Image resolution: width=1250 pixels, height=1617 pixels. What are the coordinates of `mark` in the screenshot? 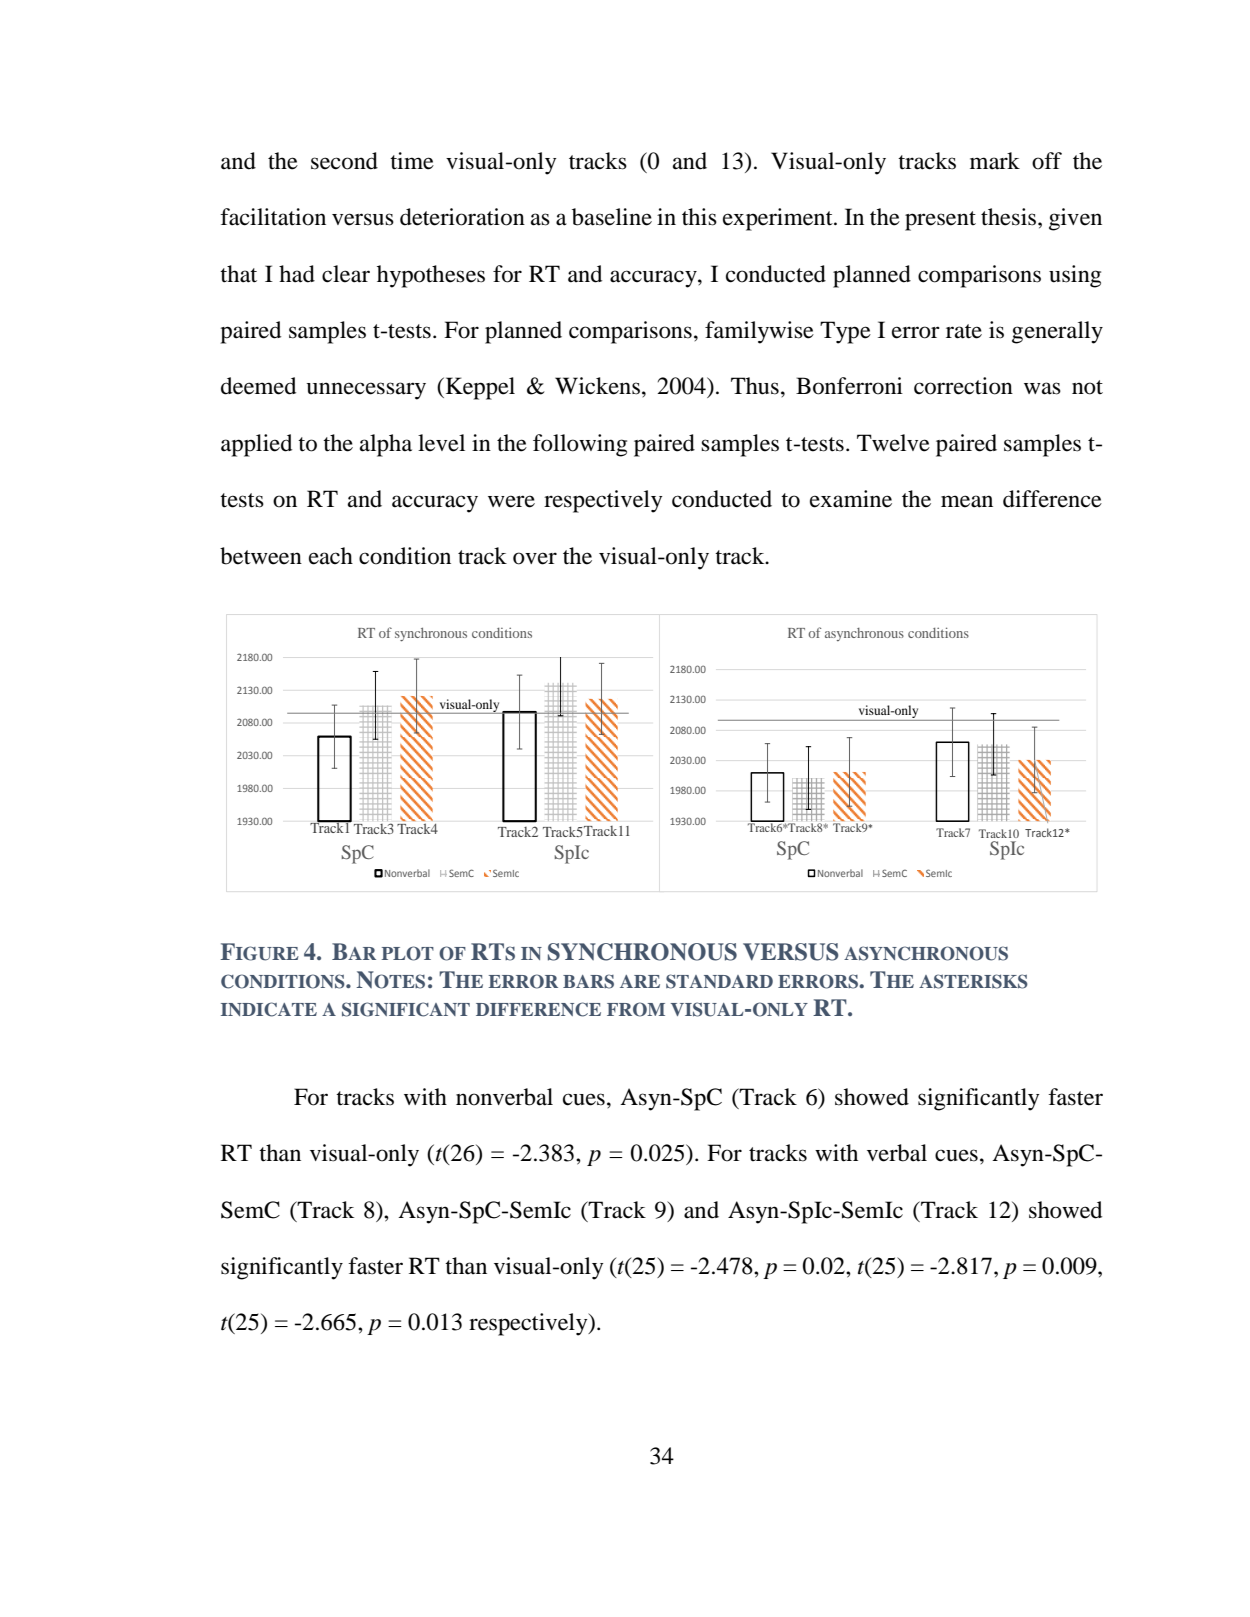 It's located at (995, 161).
